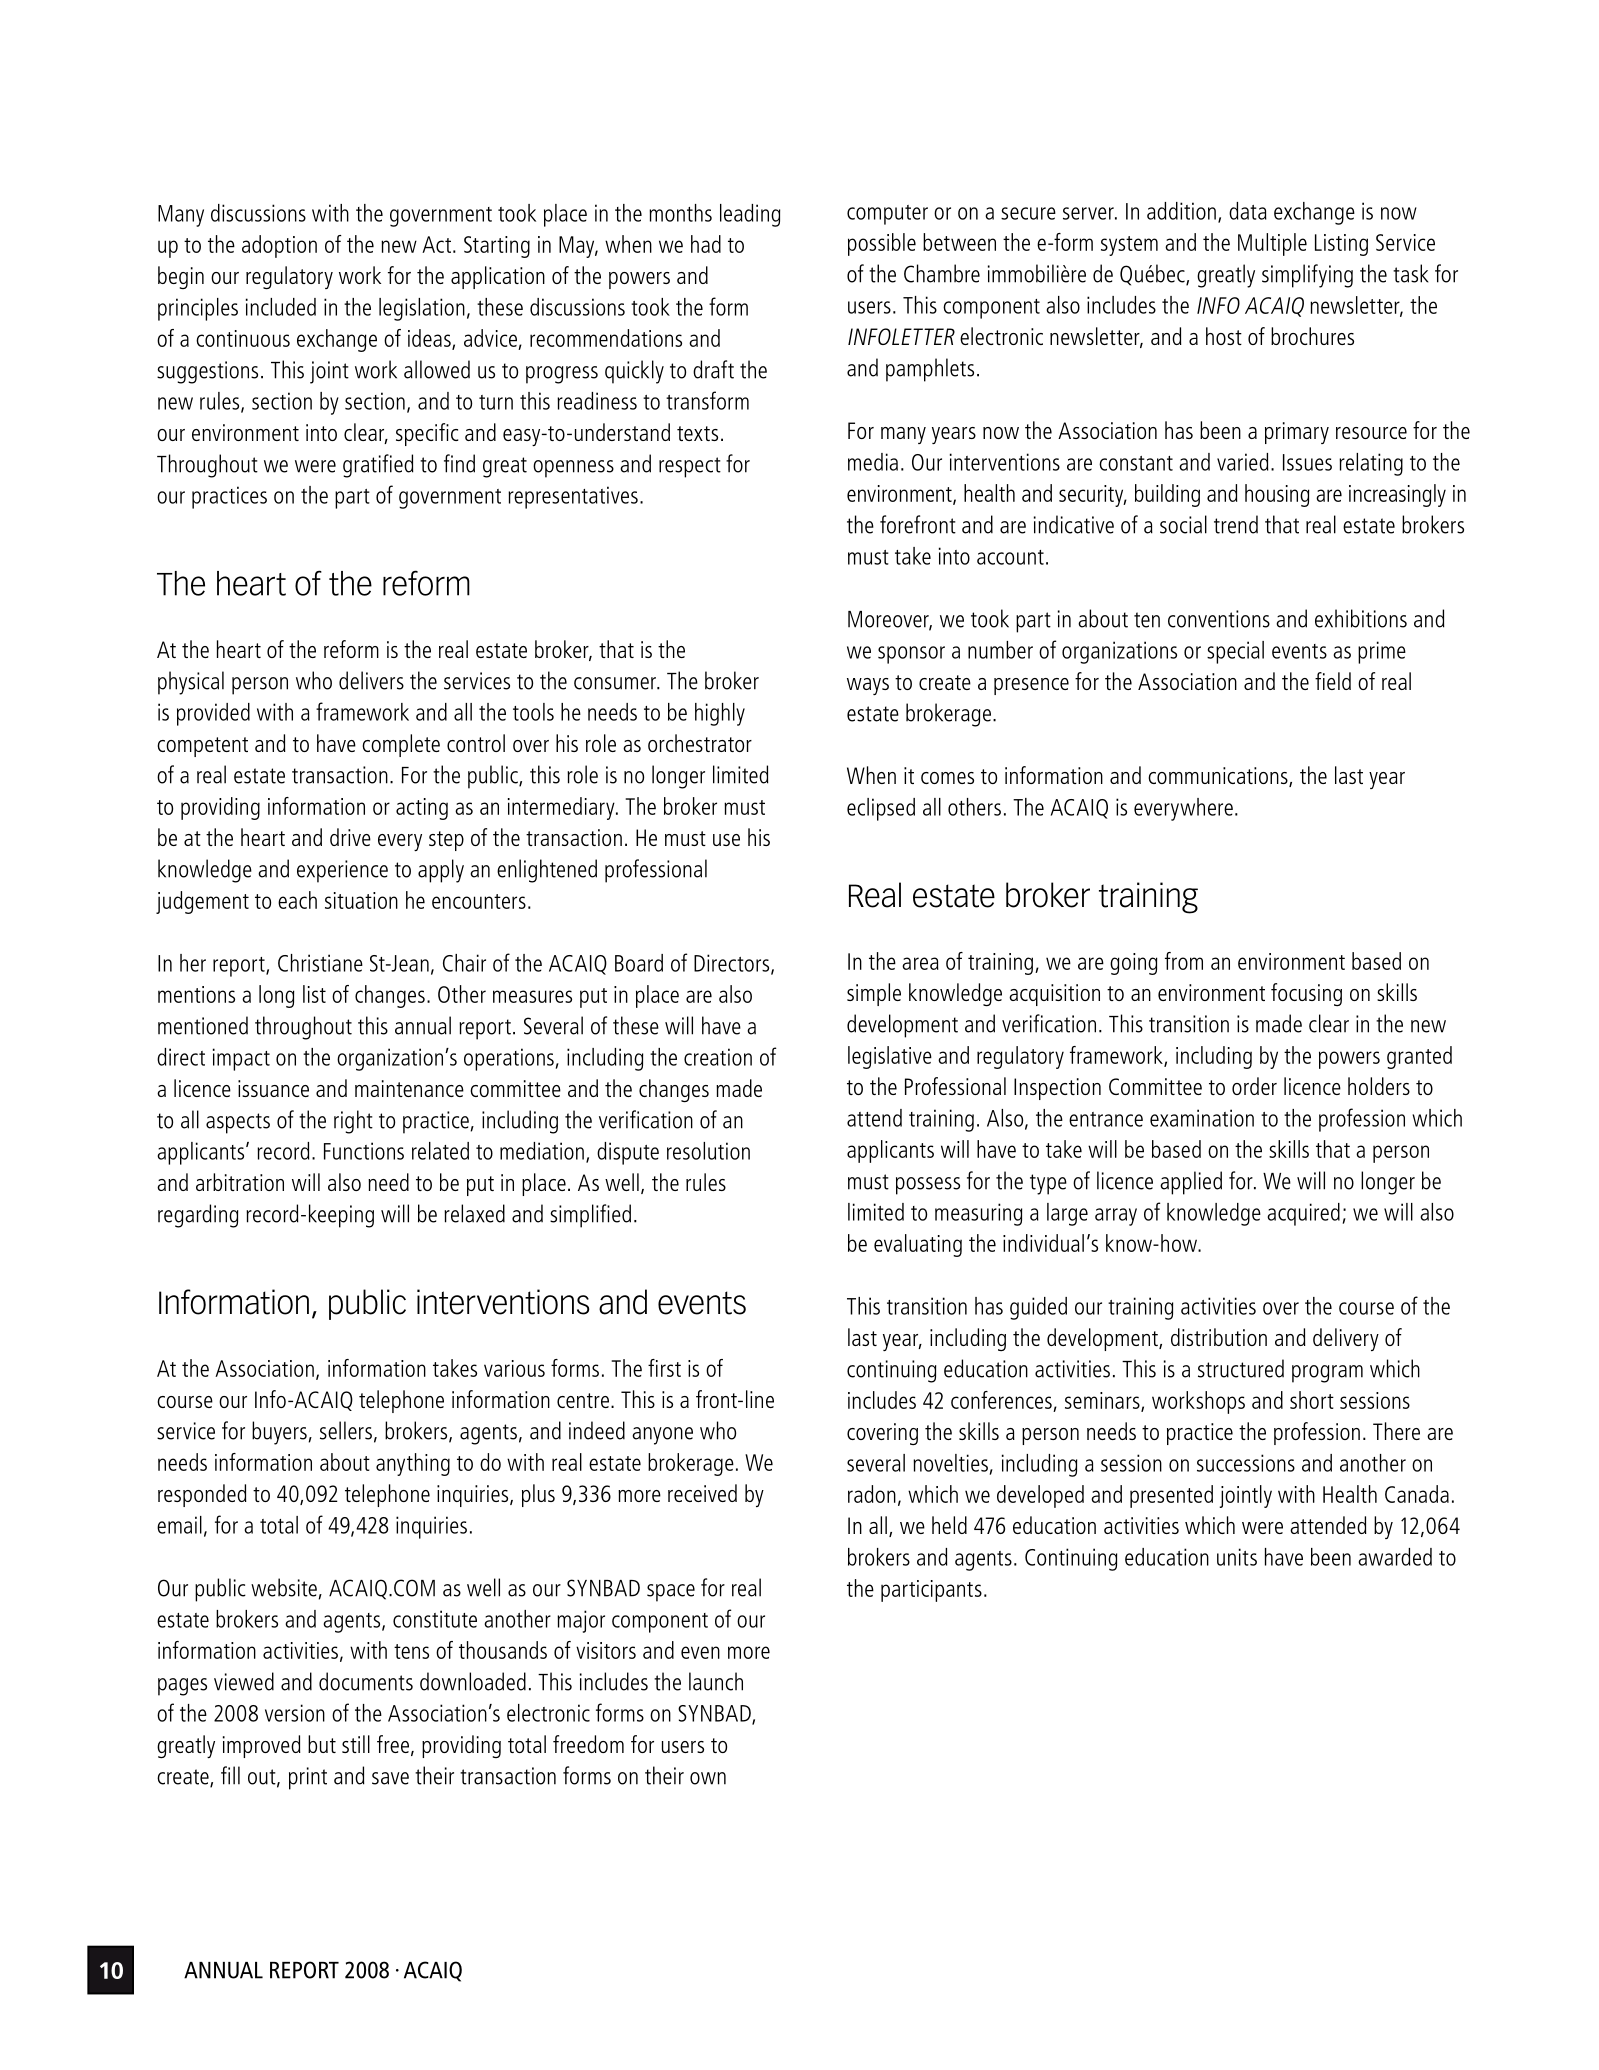  I want to click on leading, so click(750, 215).
